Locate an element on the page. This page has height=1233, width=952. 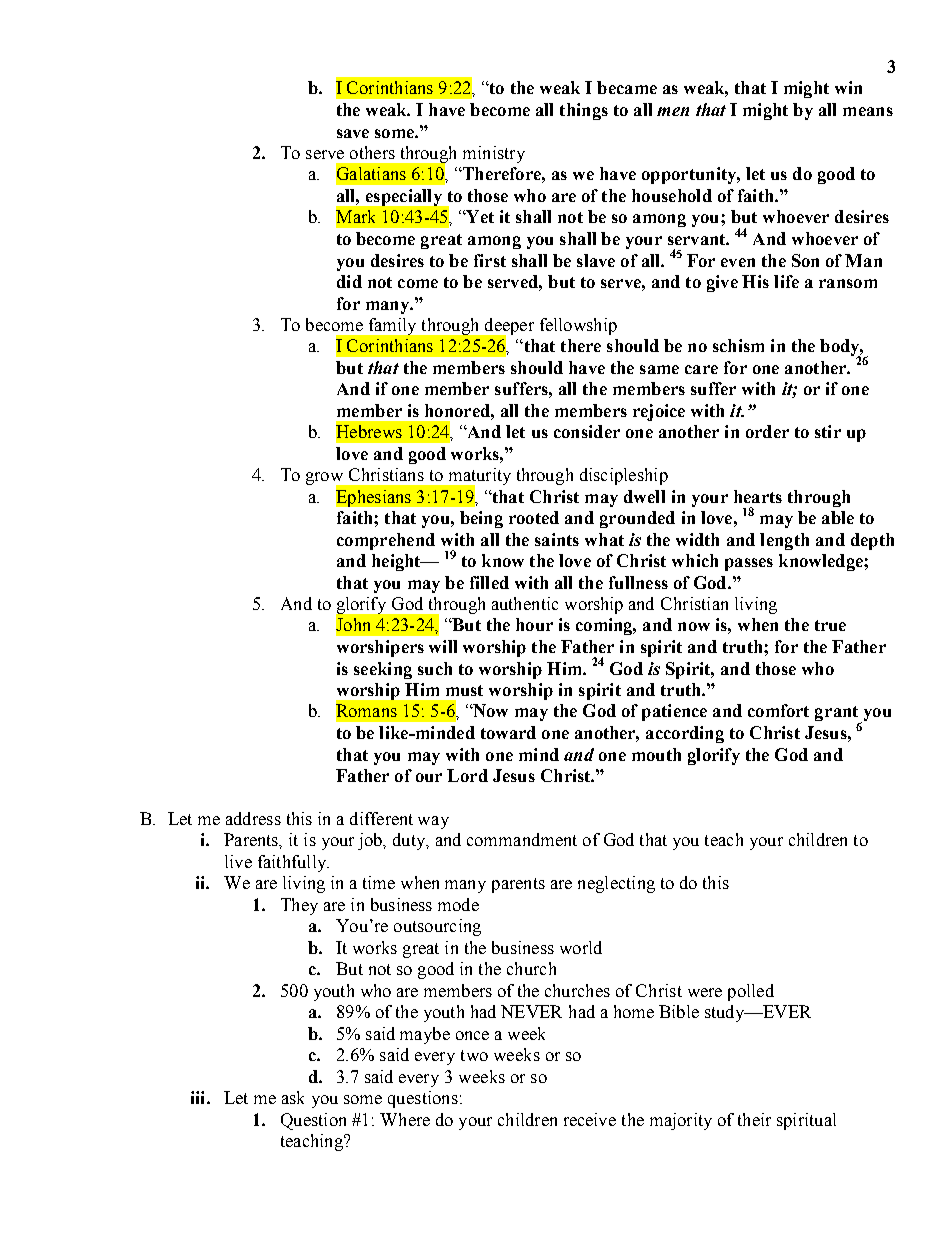
ask is located at coordinates (293, 1097).
